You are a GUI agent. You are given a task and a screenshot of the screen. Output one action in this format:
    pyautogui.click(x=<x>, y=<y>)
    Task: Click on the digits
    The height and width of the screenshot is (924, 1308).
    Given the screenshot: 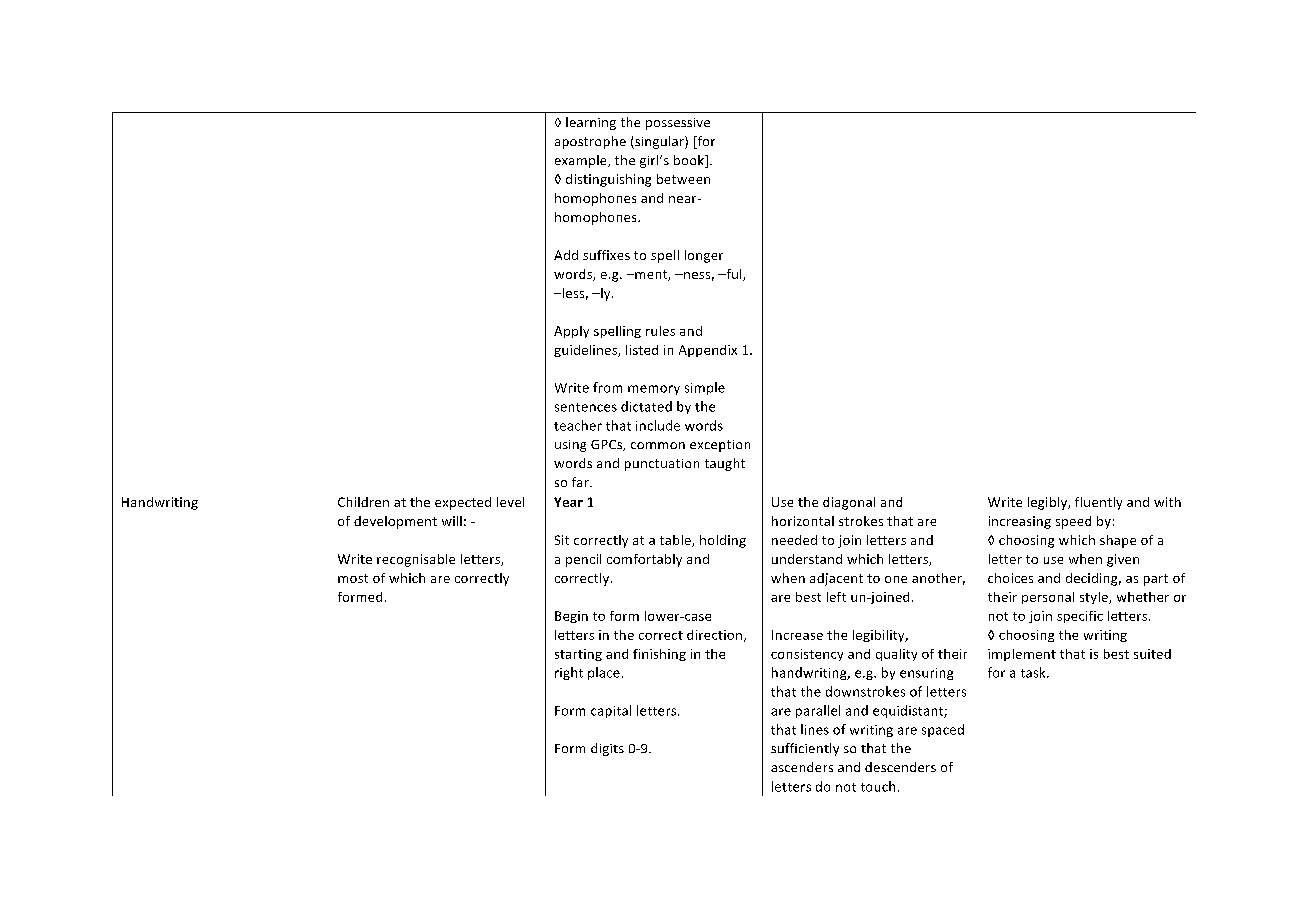 What is the action you would take?
    pyautogui.click(x=607, y=749)
